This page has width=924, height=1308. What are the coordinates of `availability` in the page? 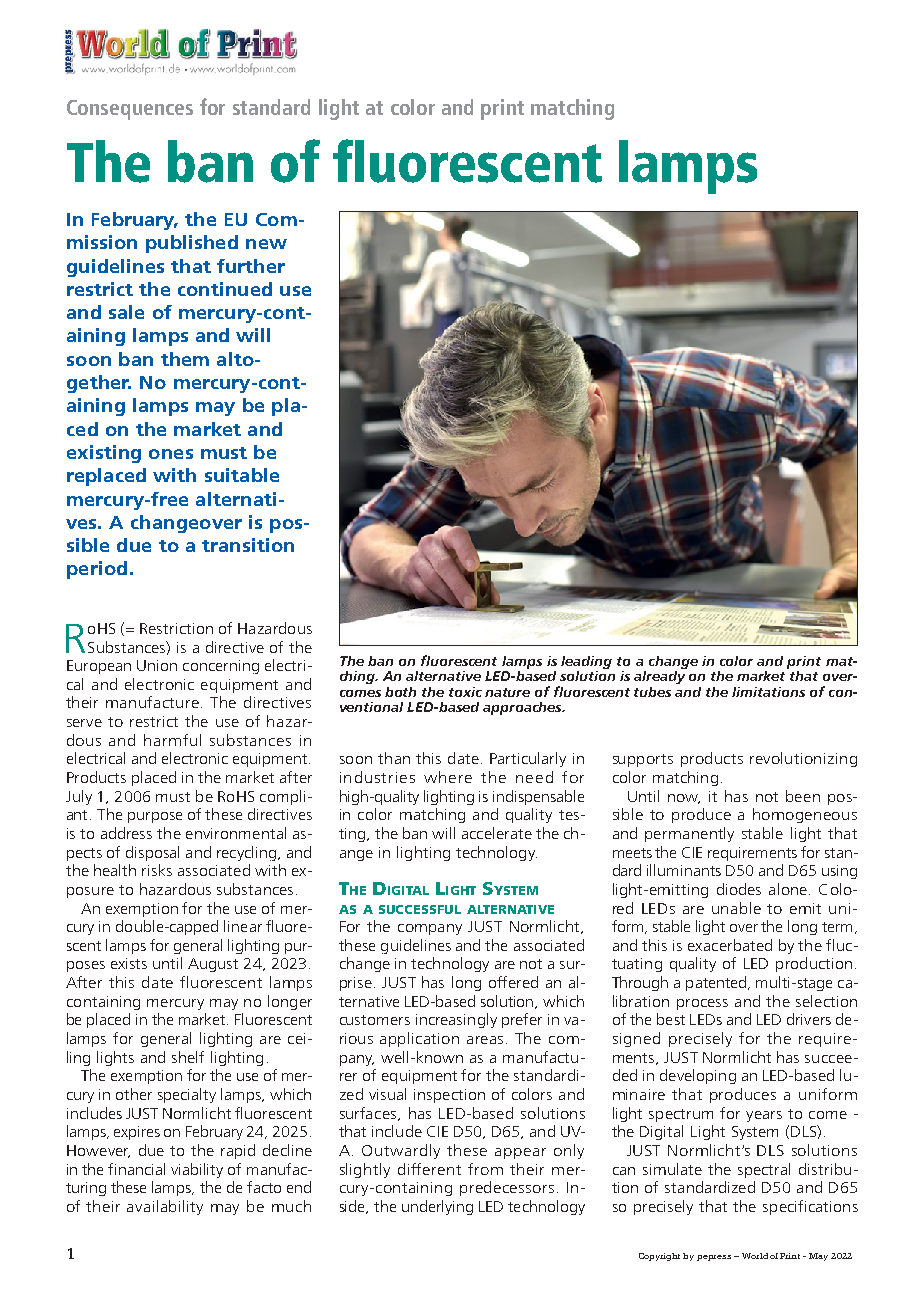 It's located at (165, 1207).
